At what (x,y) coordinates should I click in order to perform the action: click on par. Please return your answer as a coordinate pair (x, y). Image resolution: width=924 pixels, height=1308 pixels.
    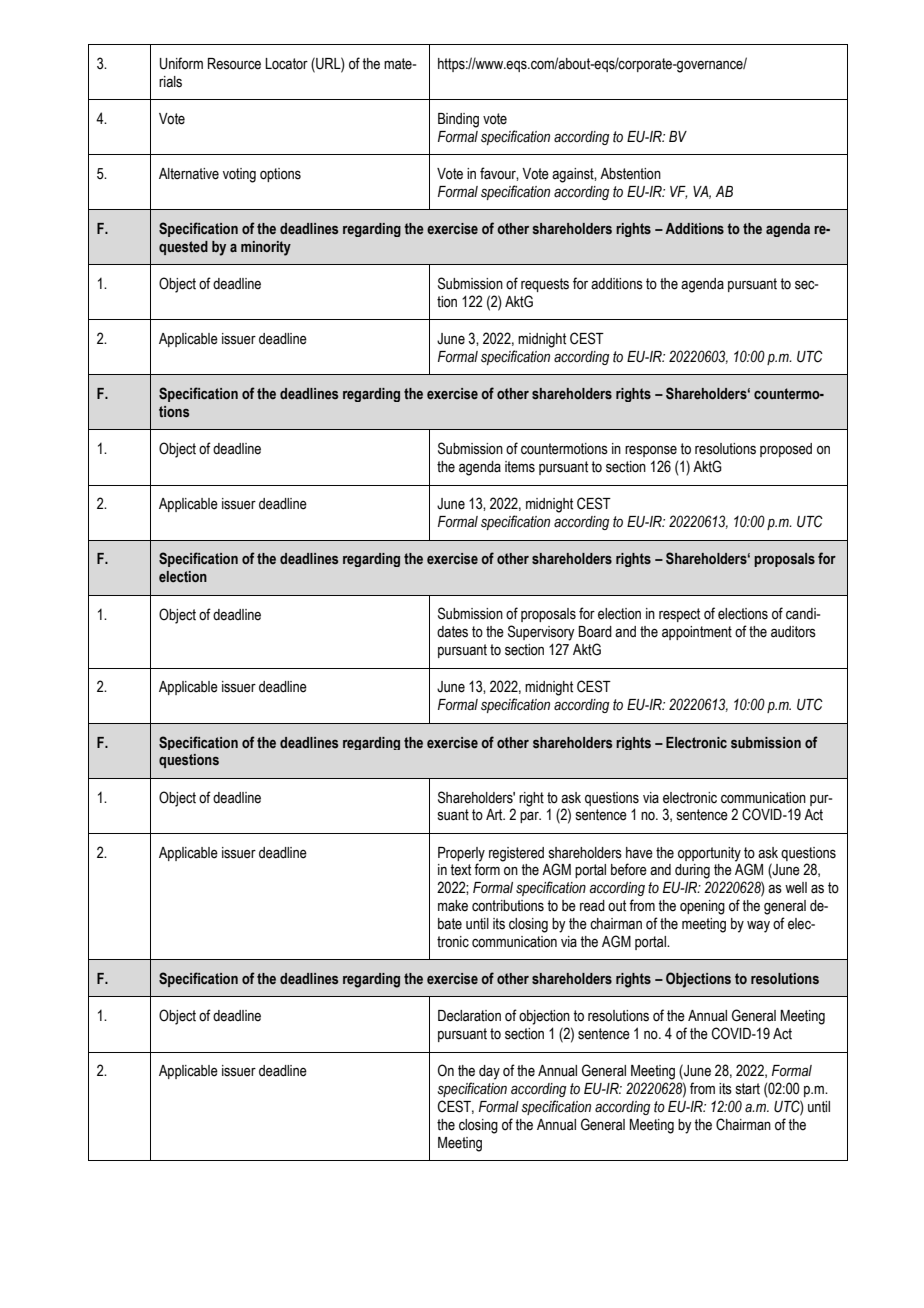
    Looking at the image, I should click on (530, 817).
